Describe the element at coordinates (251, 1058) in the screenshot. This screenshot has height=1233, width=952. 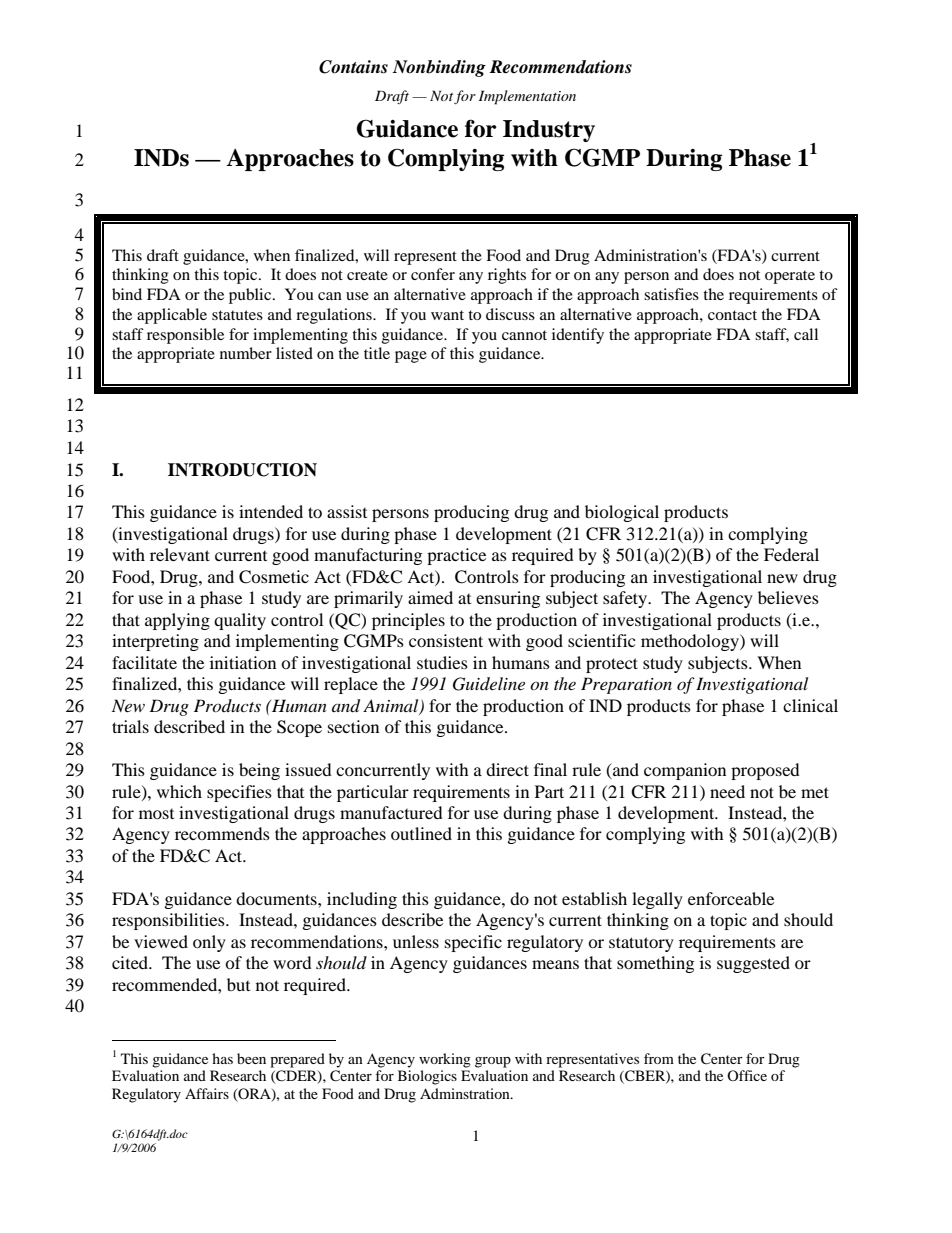
I see `been` at that location.
